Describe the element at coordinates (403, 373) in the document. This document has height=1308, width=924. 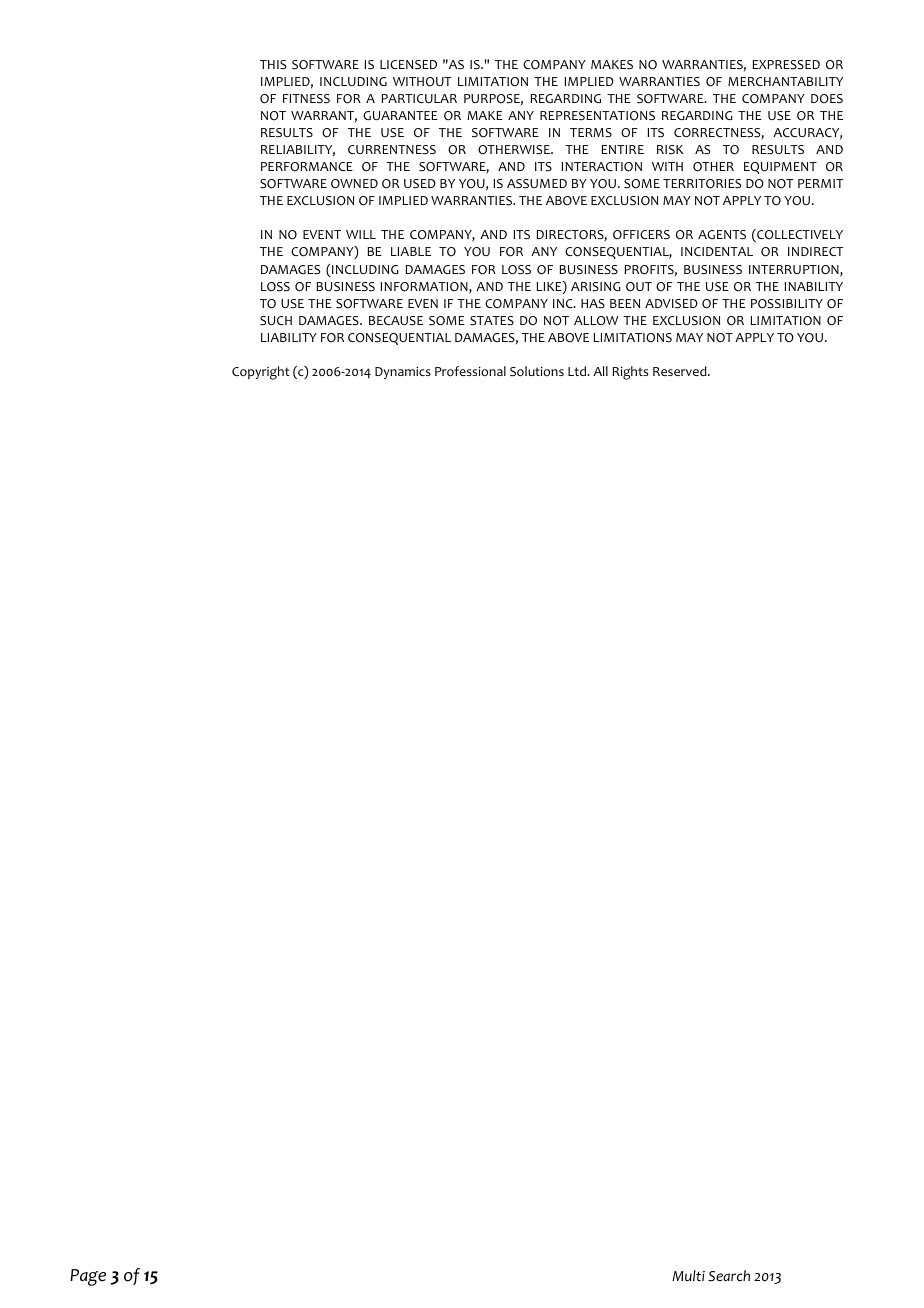
I see `Dynamics` at that location.
